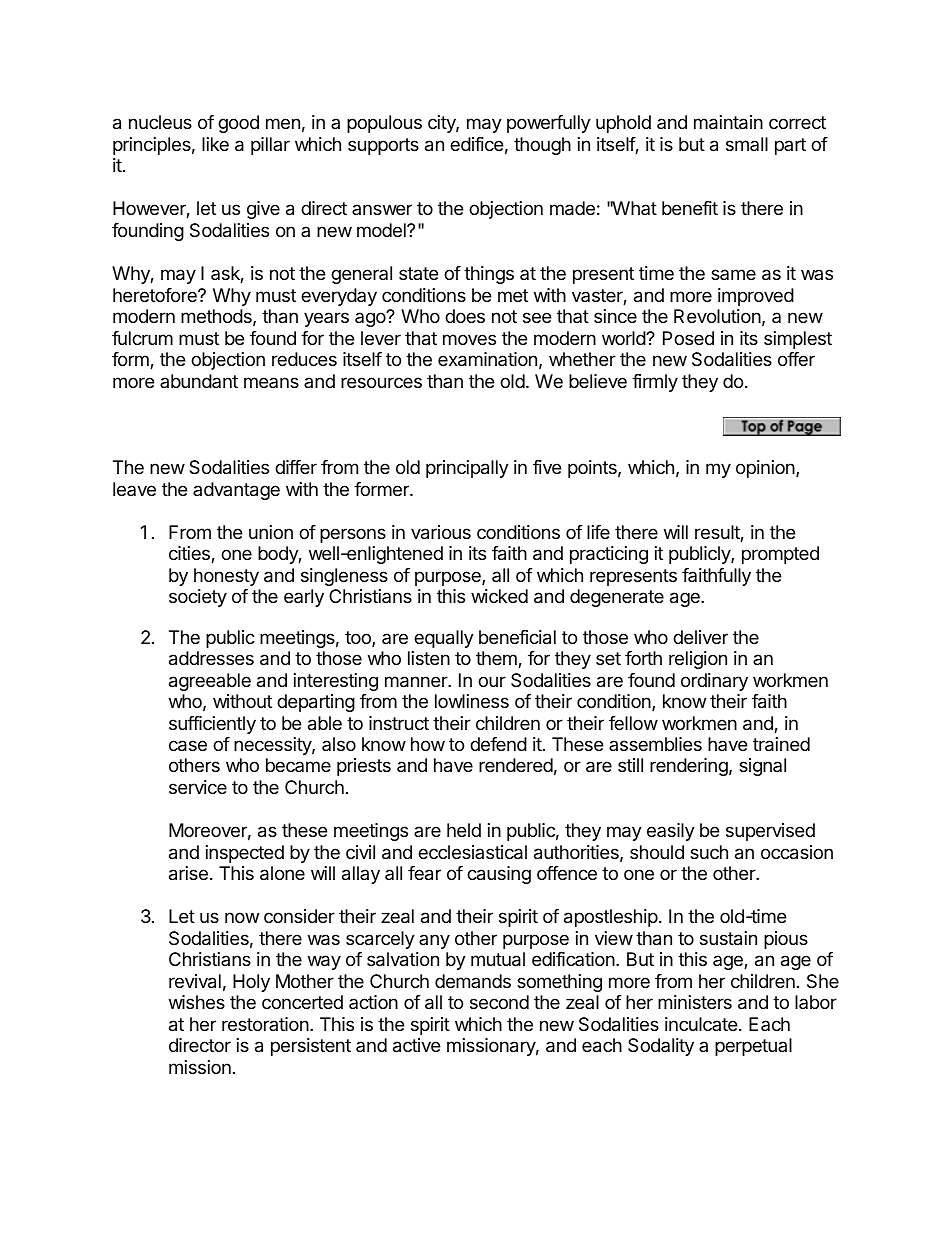  Describe the element at coordinates (215, 144) in the screenshot. I see `like` at that location.
